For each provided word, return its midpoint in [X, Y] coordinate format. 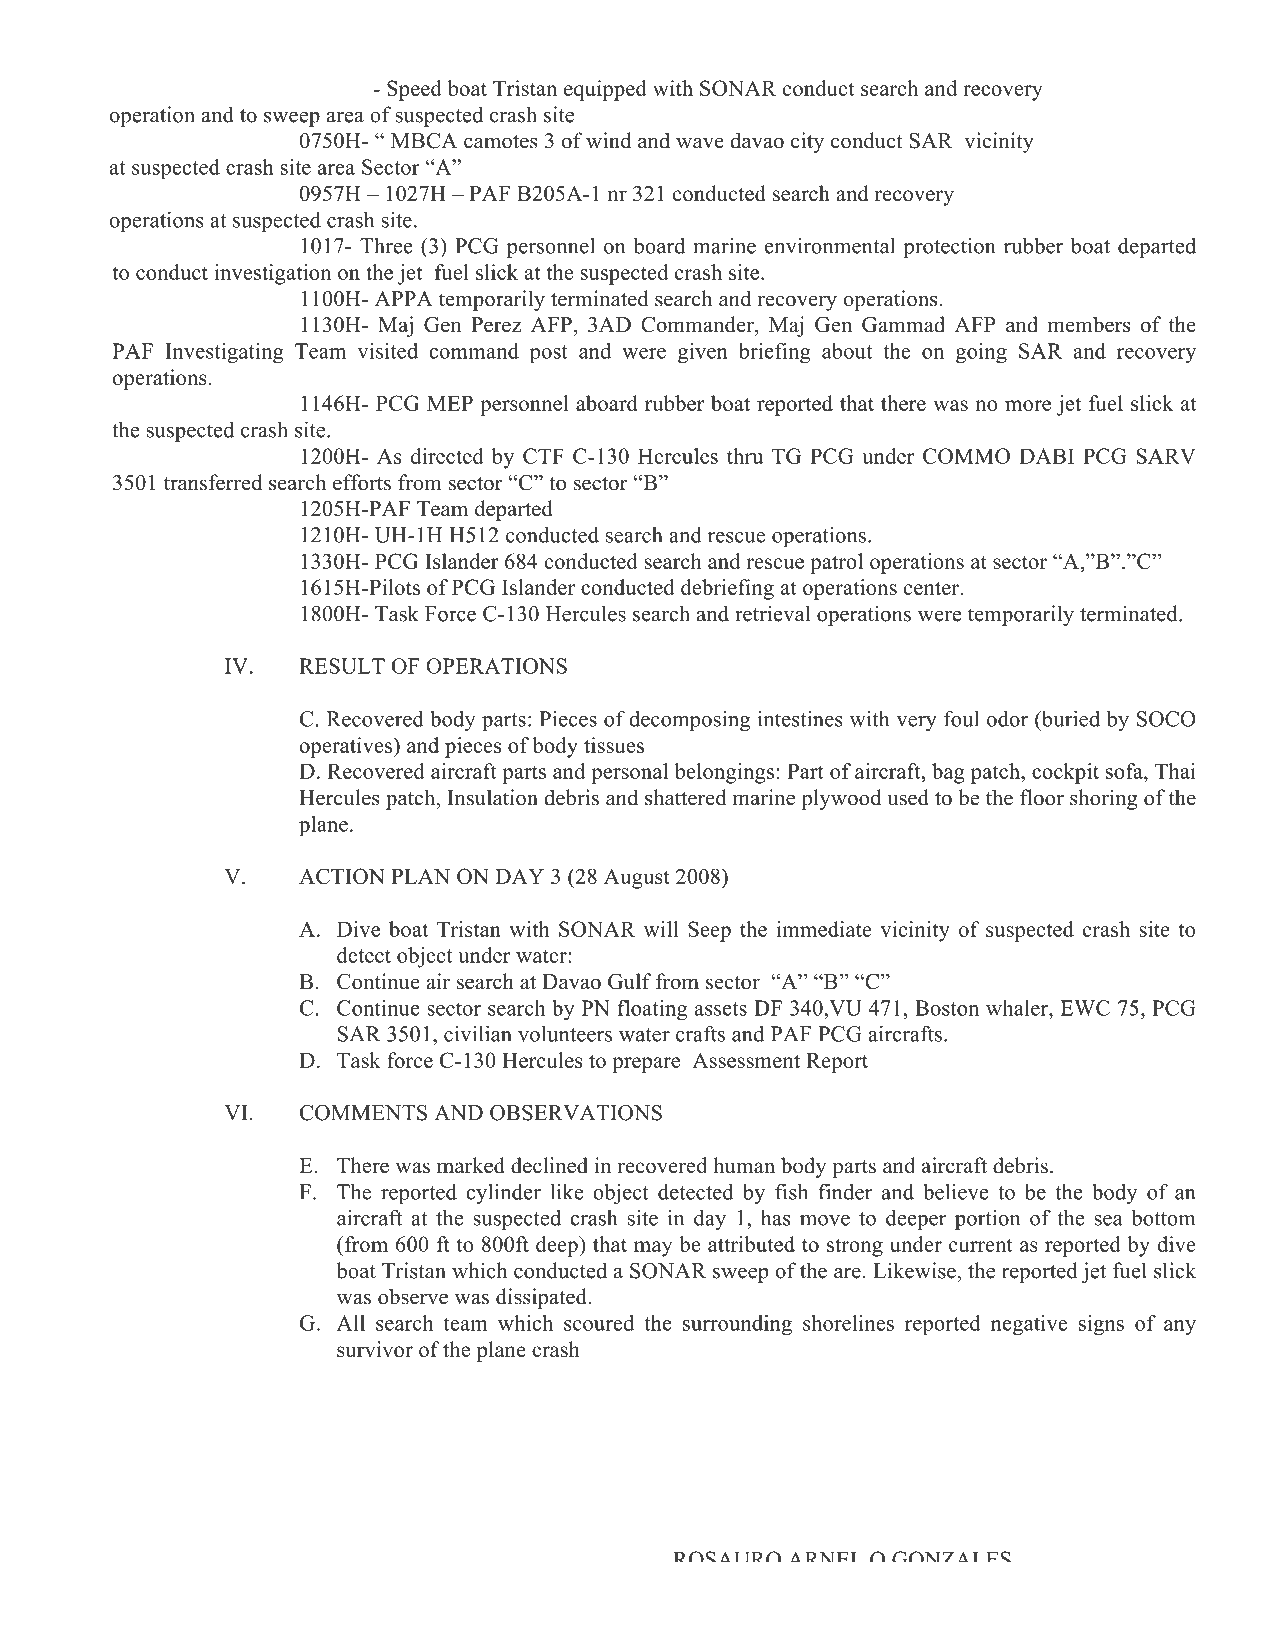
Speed [414, 90]
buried [1069, 718]
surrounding [737, 1325]
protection [949, 247]
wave [700, 143]
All [351, 1323]
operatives [347, 747]
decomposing [689, 720]
